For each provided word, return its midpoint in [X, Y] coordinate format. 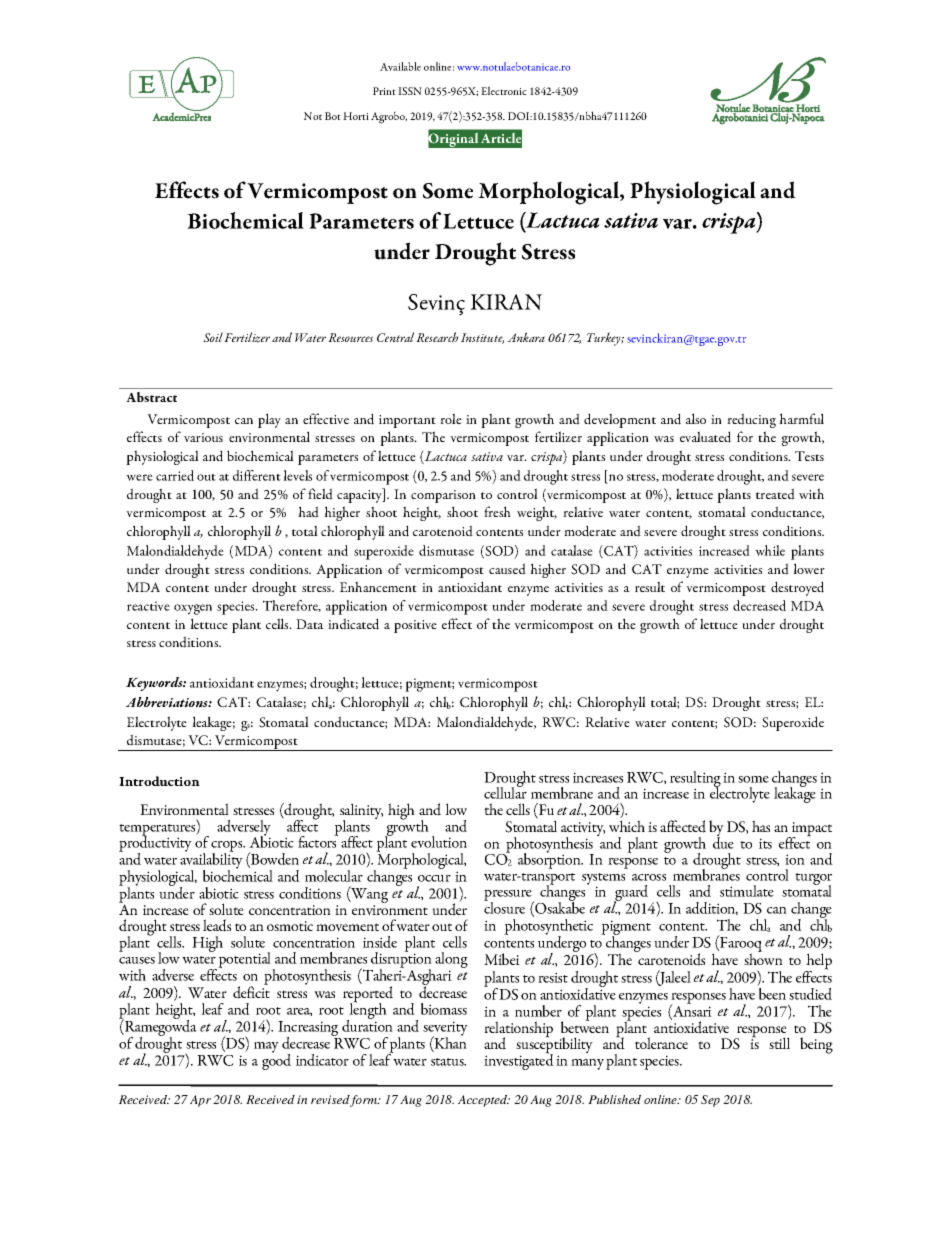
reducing [751, 420]
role [451, 418]
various [203, 437]
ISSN [410, 91]
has [761, 826]
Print [384, 91]
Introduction [159, 781]
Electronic [504, 90]
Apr [200, 1101]
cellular [505, 792]
